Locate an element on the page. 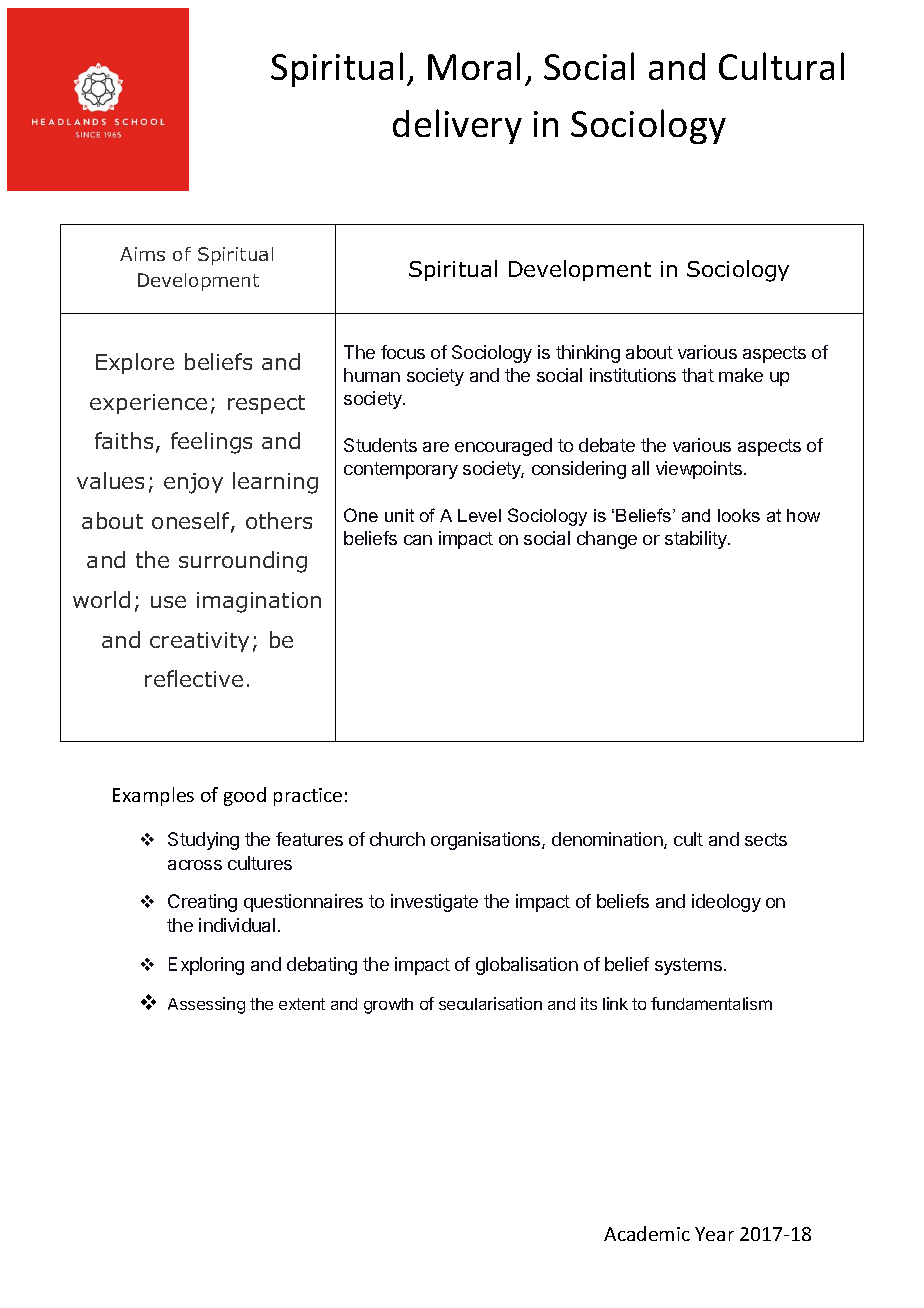 This page has width=924, height=1308. focus is located at coordinates (403, 352).
